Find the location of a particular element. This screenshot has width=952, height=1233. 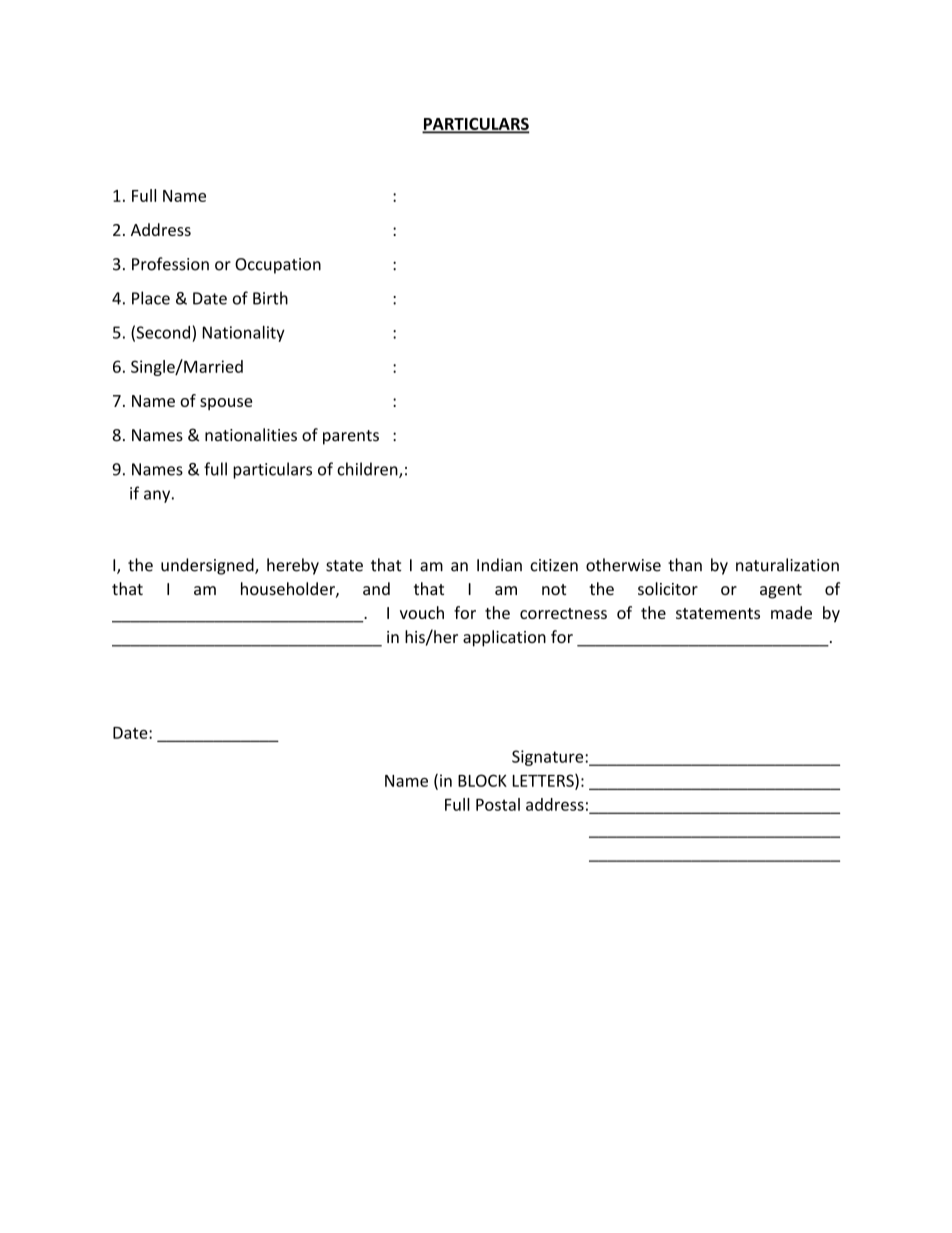

Nationality is located at coordinates (244, 334).
